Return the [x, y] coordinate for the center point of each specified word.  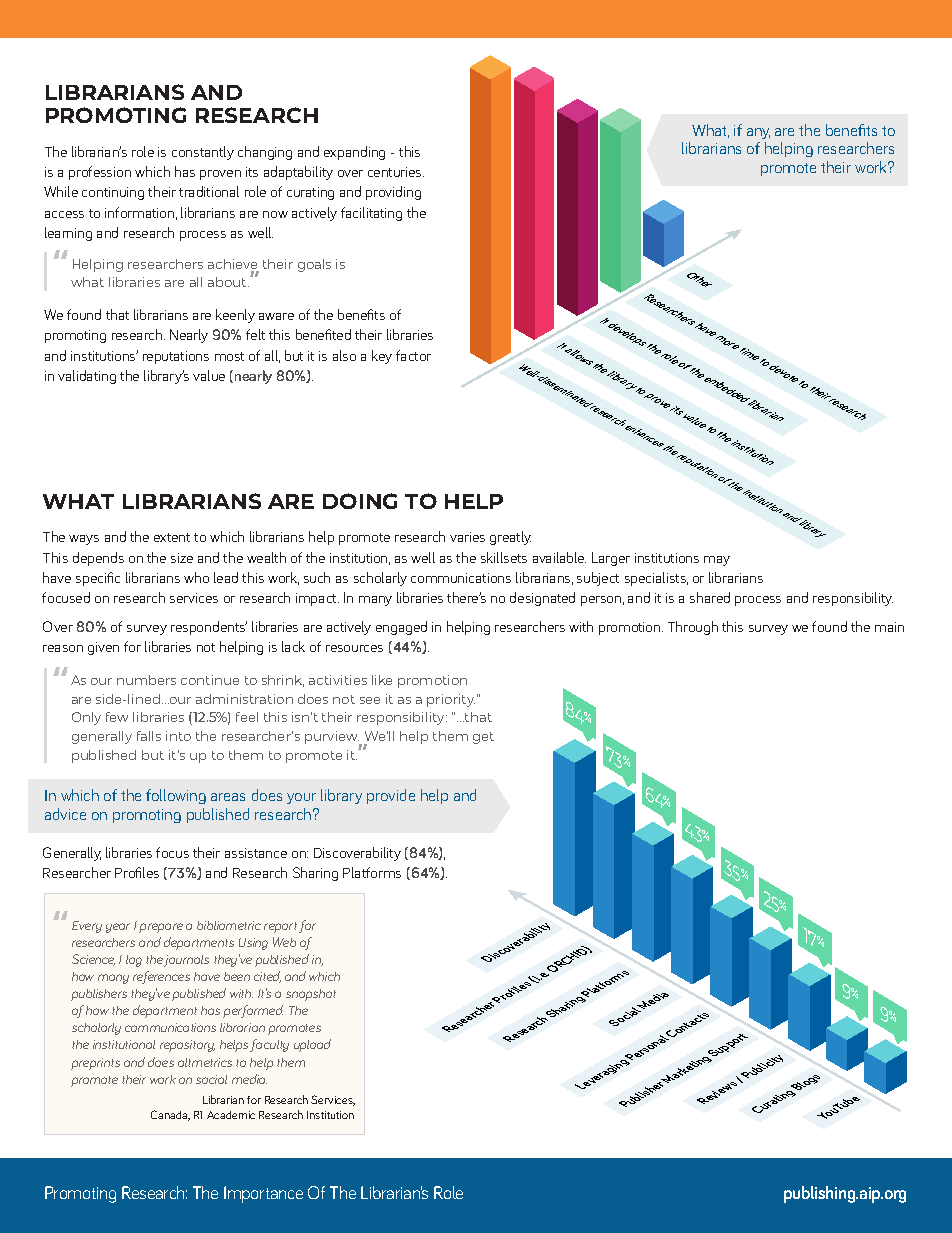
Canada [170, 1115]
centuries [396, 172]
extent [172, 537]
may [717, 561]
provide [391, 796]
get [483, 738]
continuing [113, 193]
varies [467, 537]
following [176, 796]
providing [393, 193]
